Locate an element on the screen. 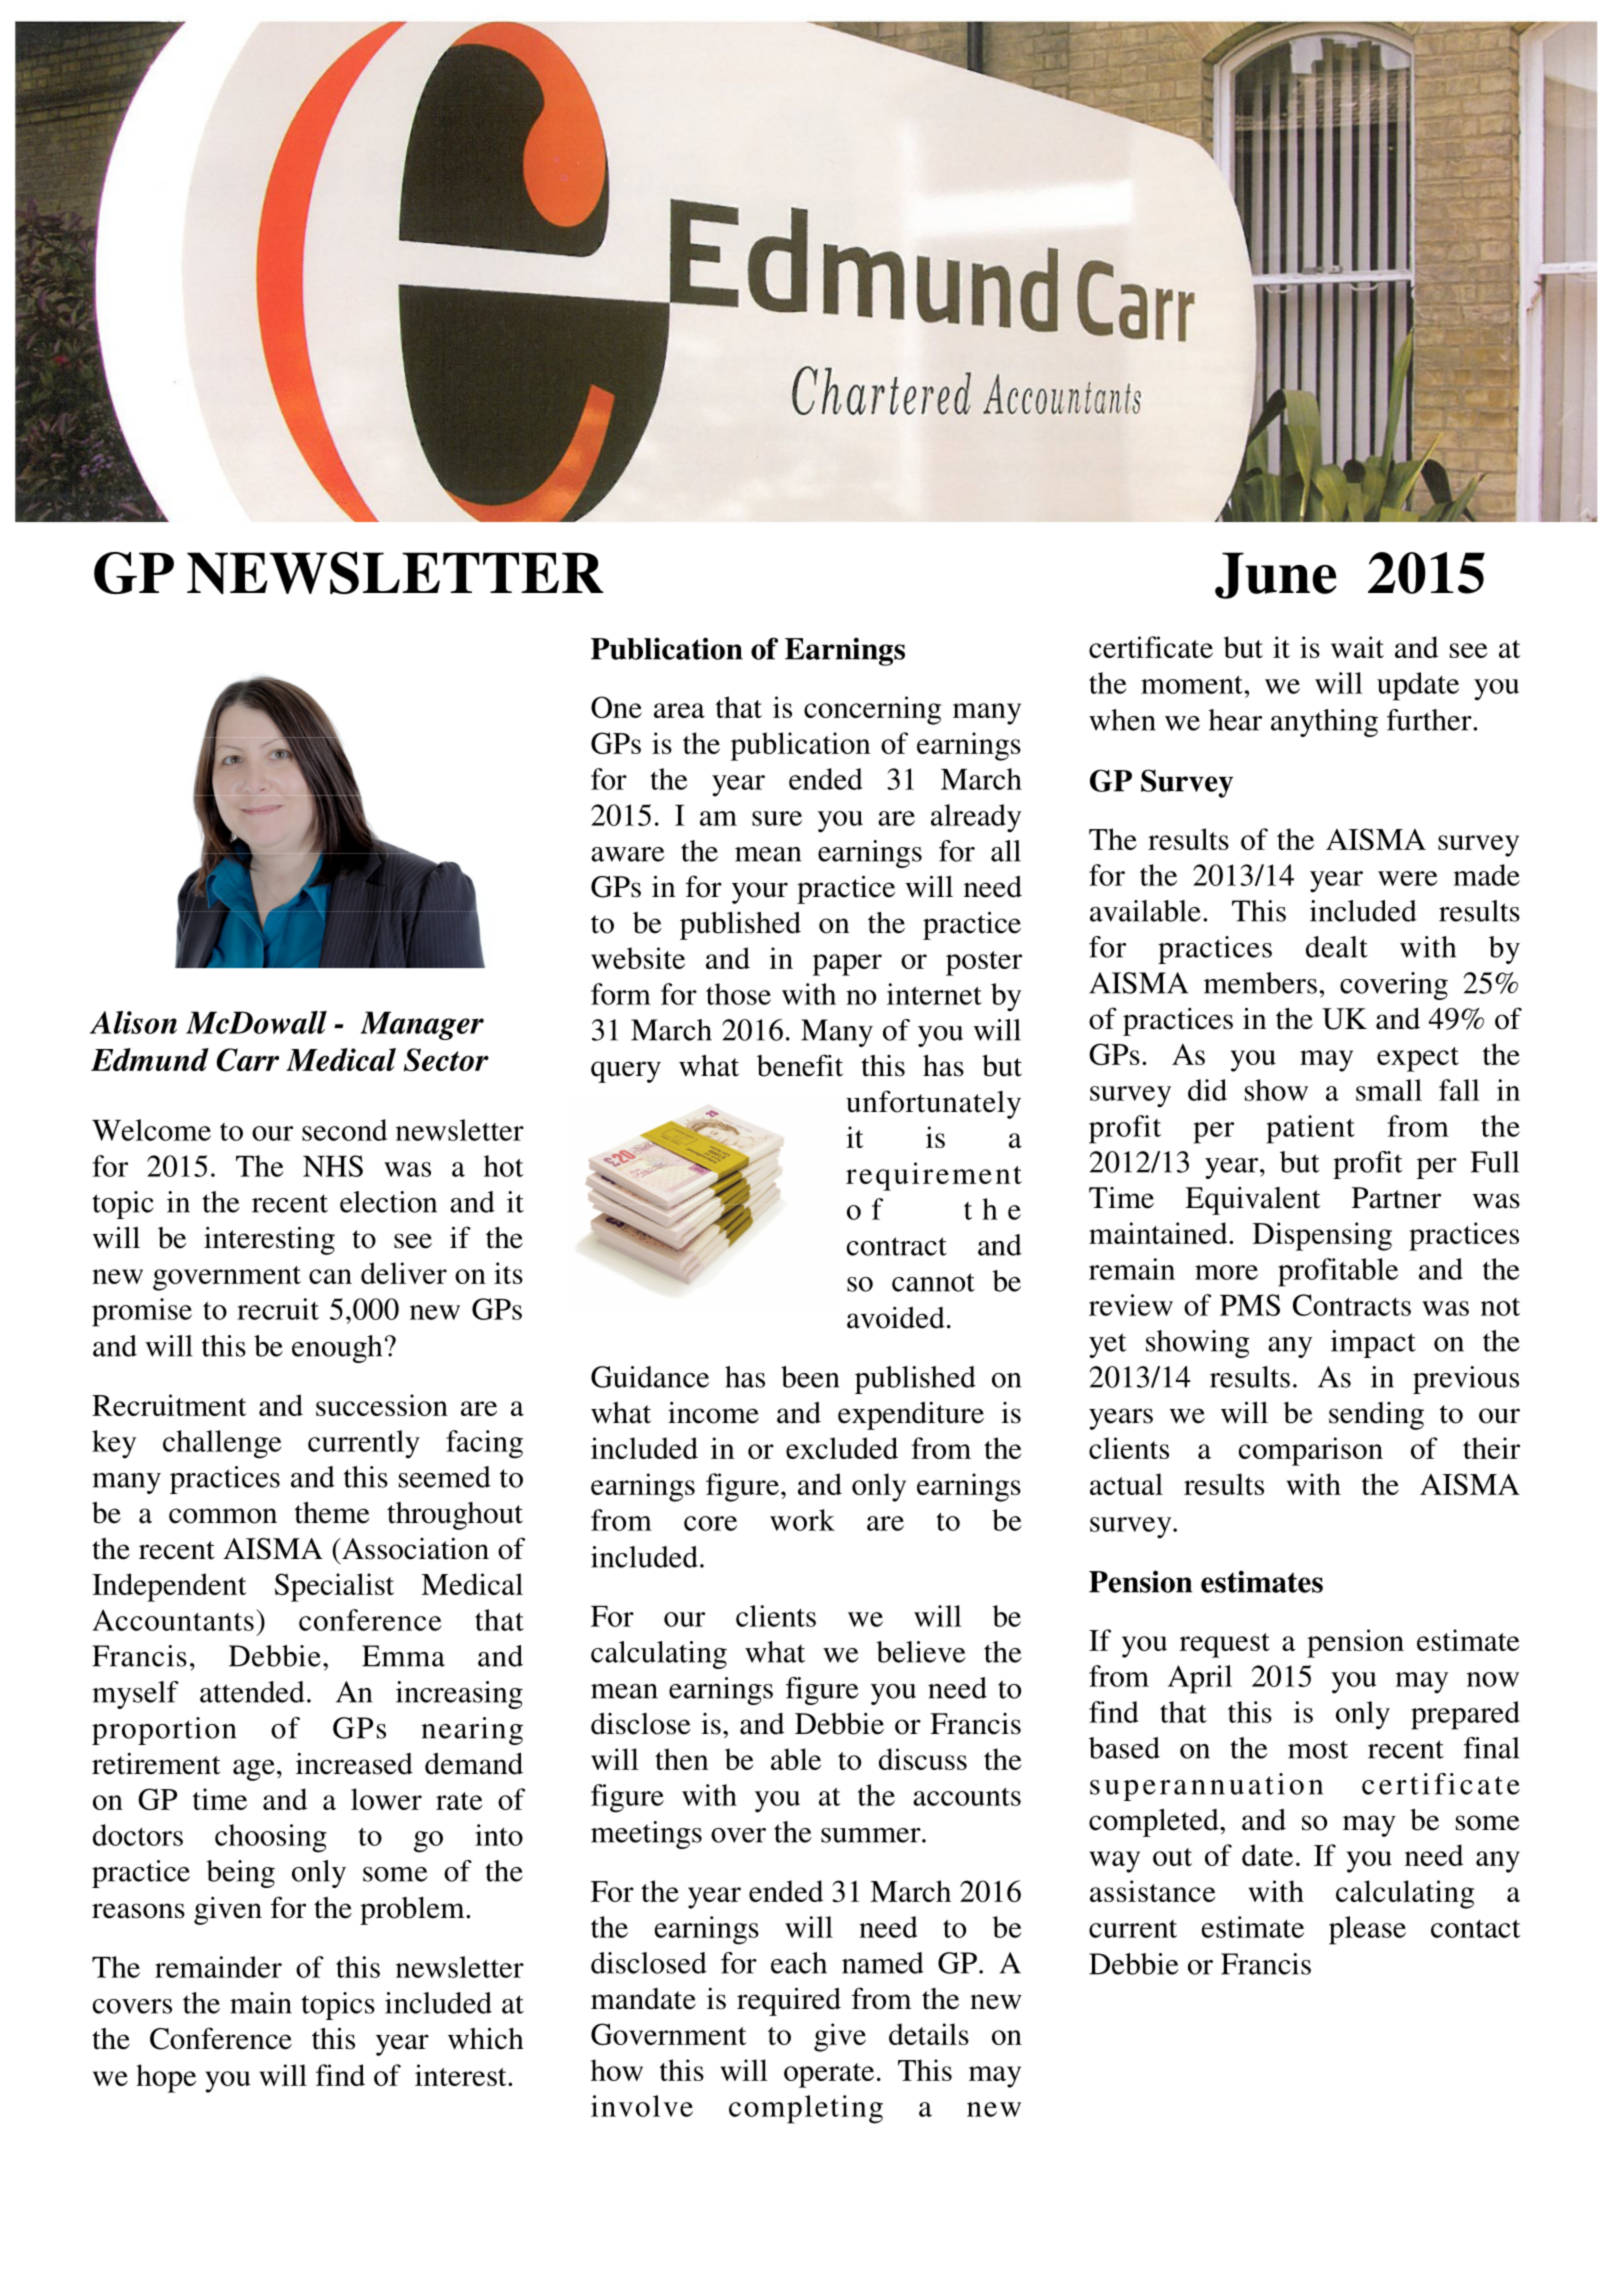  Specialist is located at coordinates (334, 1587).
